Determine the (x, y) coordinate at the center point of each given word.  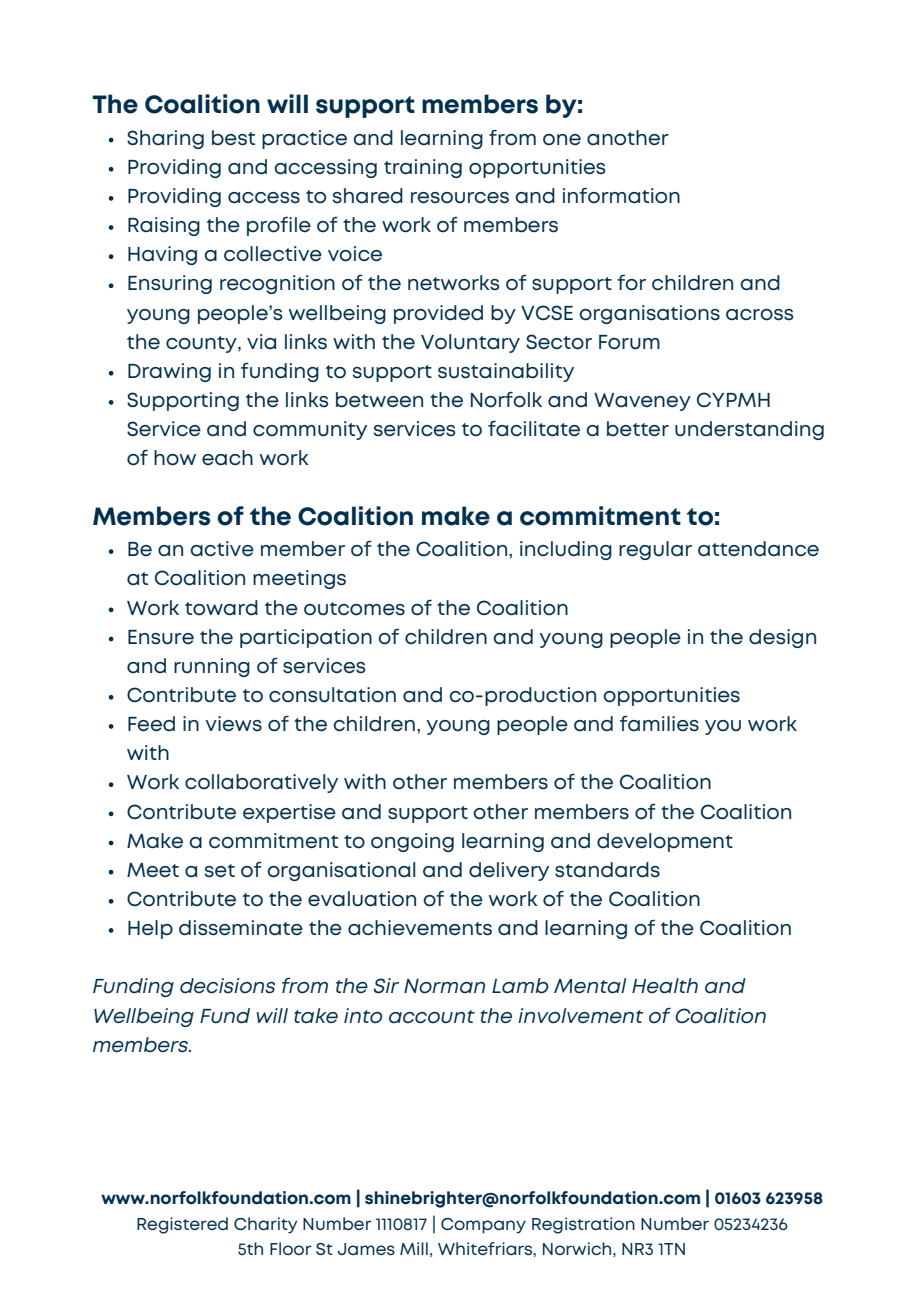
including (566, 550)
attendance (758, 549)
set (220, 871)
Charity (265, 1225)
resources (460, 198)
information (621, 196)
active (222, 549)
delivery (509, 871)
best (233, 138)
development (665, 842)
